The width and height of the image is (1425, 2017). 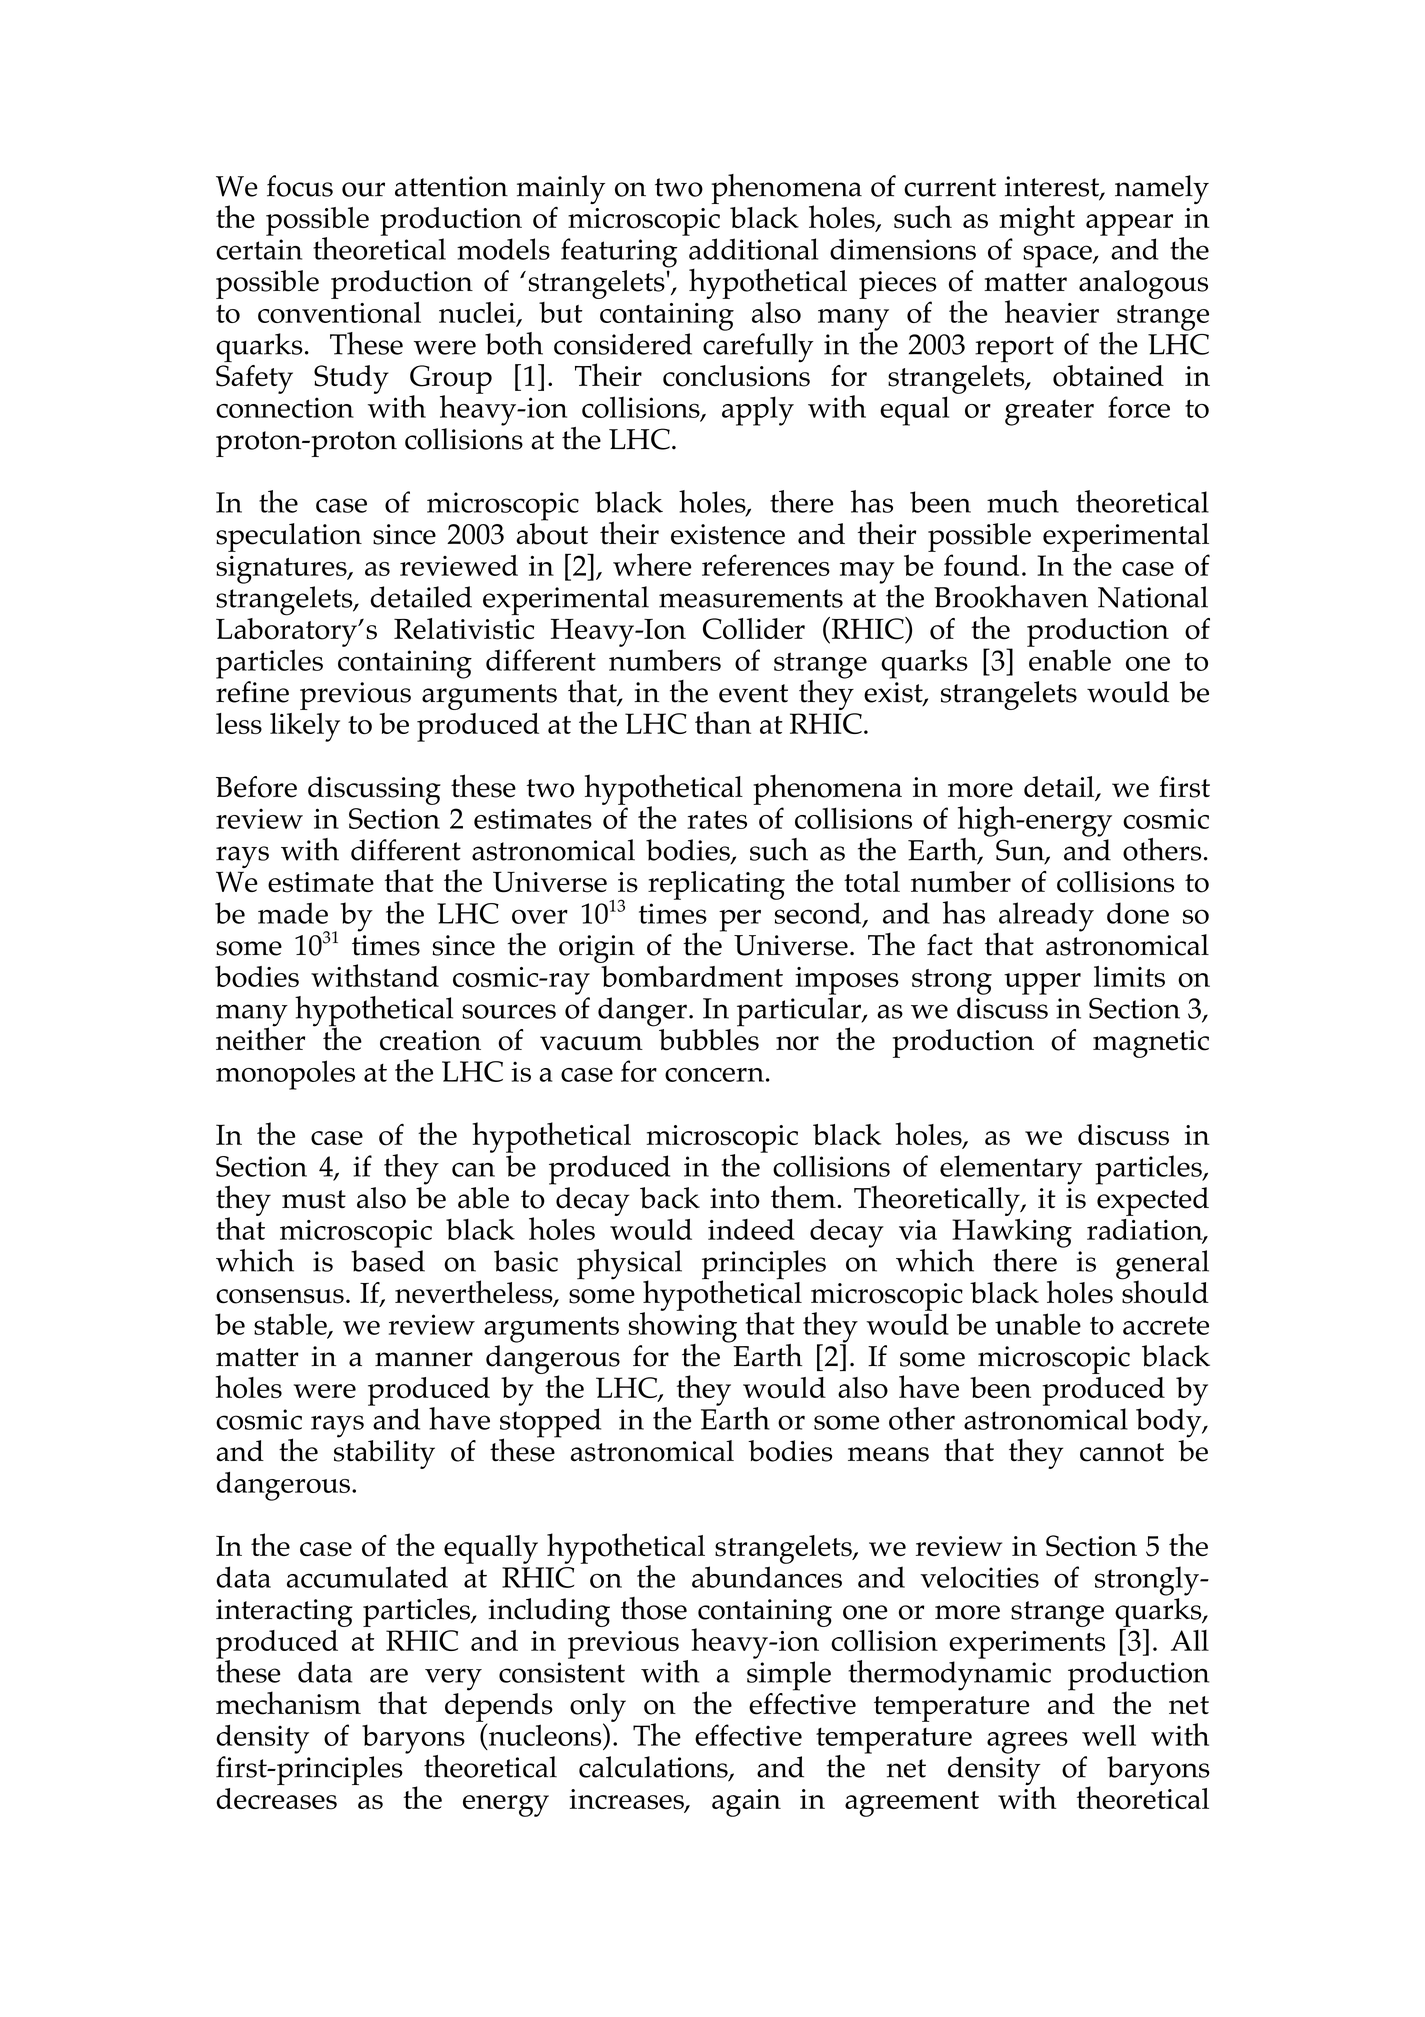 I want to click on focus, so click(x=300, y=186).
